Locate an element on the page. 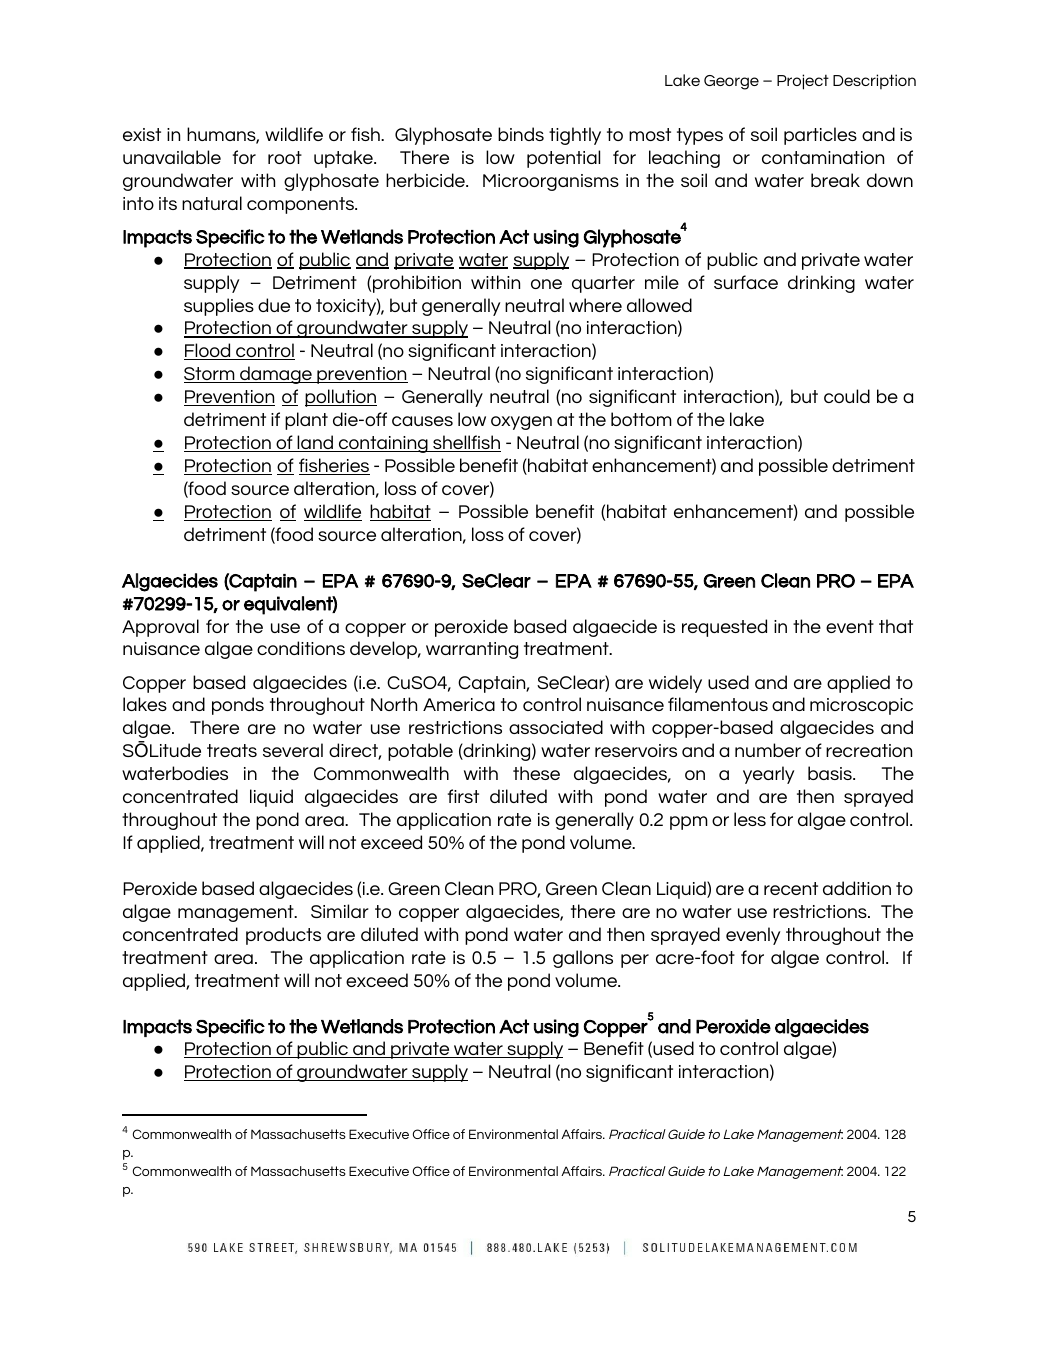 Image resolution: width=1040 pixels, height=1345 pixels. plant is located at coordinates (306, 421).
